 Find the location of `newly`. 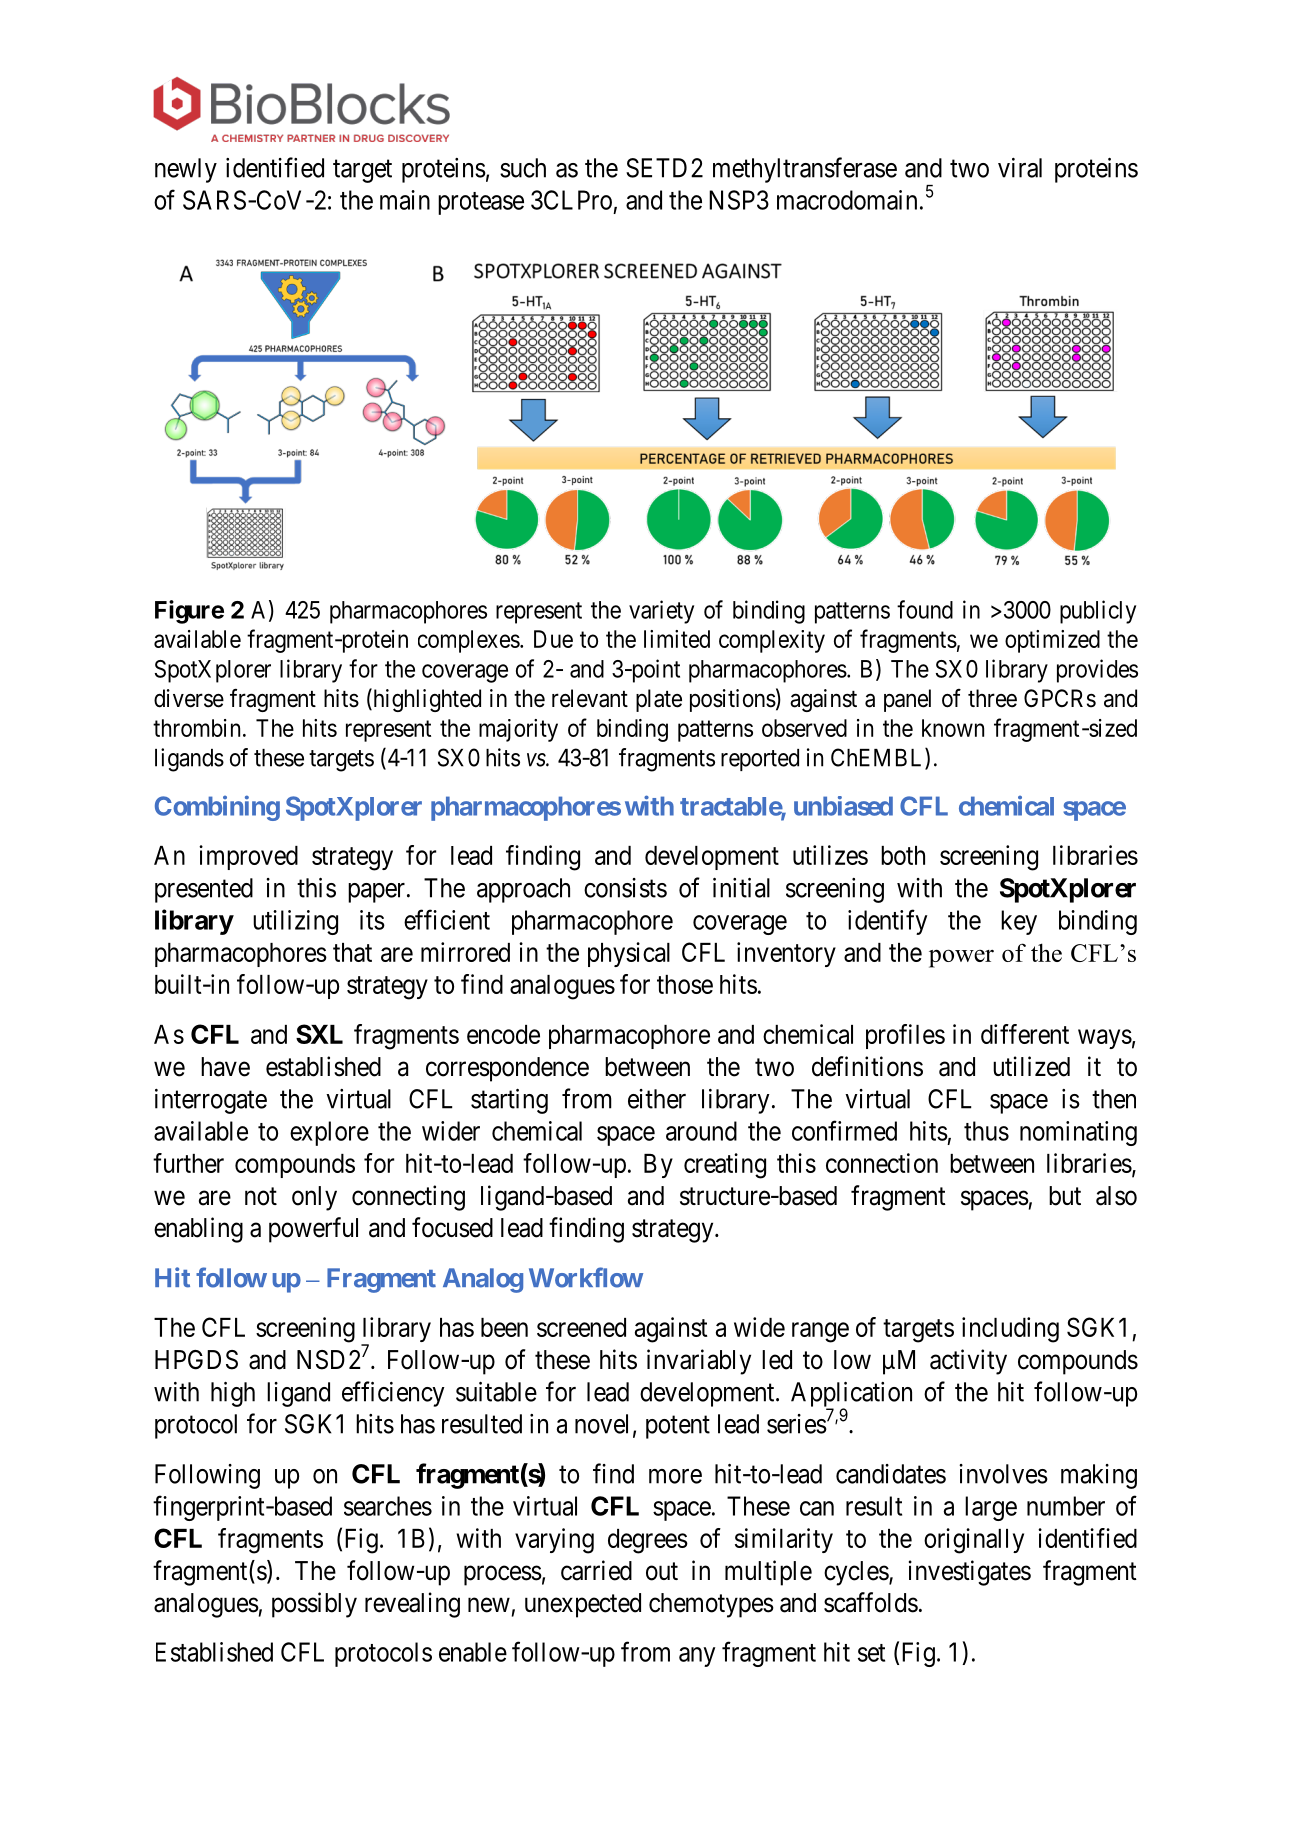

newly is located at coordinates (186, 170).
